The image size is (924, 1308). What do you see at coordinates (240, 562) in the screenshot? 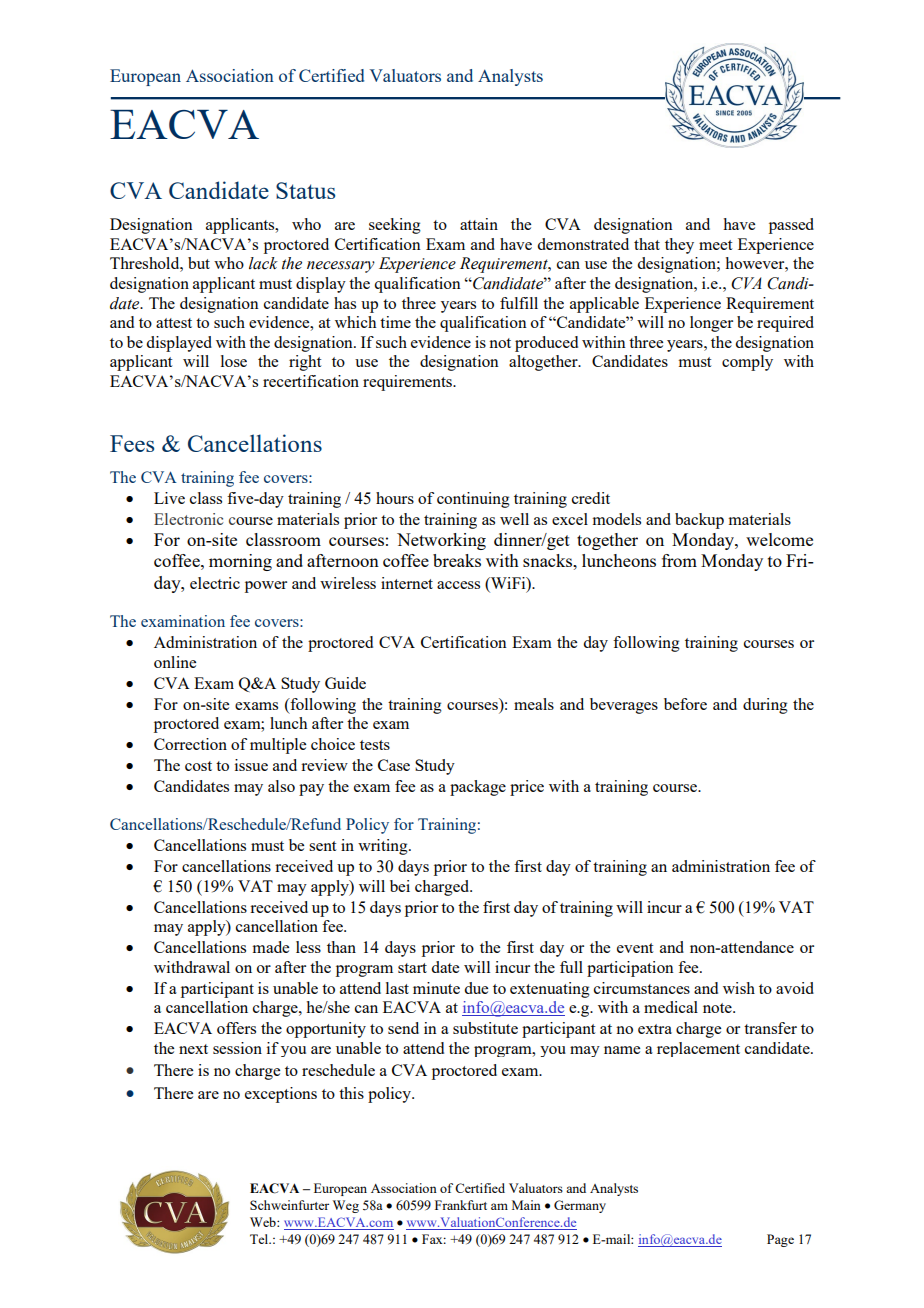
I see `morning` at bounding box center [240, 562].
